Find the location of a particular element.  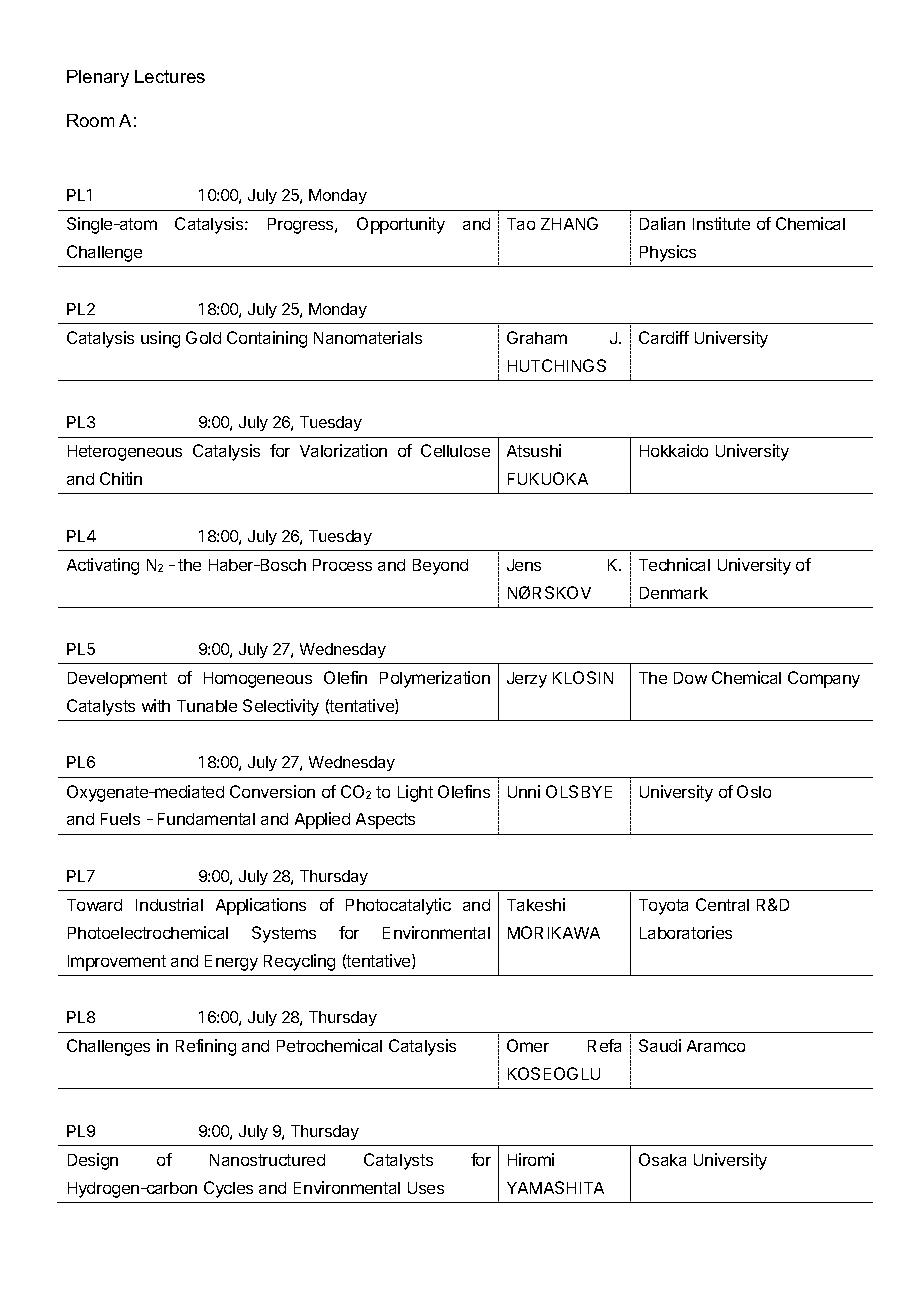

Cycles is located at coordinates (228, 1189).
